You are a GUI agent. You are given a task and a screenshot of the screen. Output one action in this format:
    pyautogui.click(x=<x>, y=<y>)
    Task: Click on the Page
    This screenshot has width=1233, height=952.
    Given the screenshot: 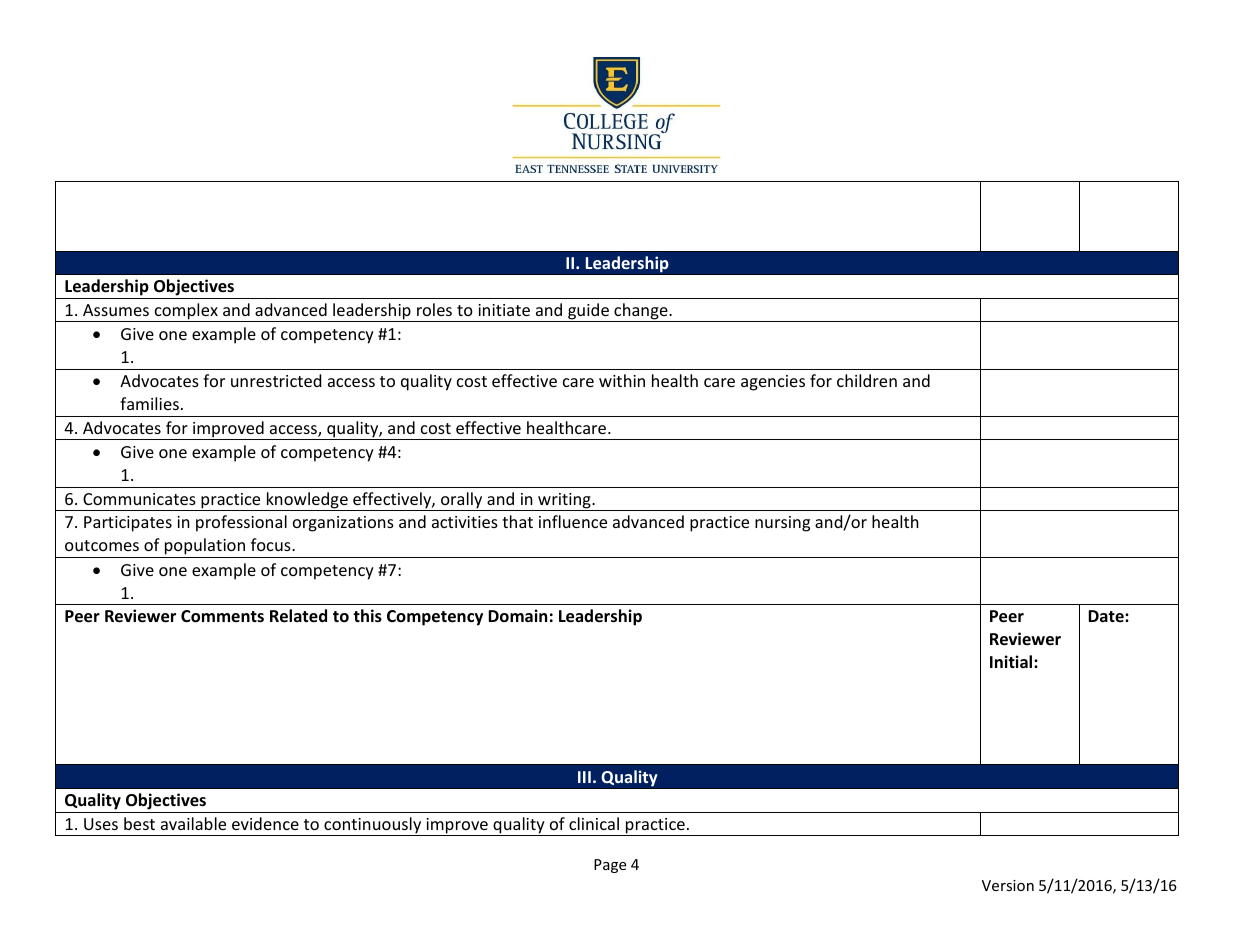 What is the action you would take?
    pyautogui.click(x=610, y=866)
